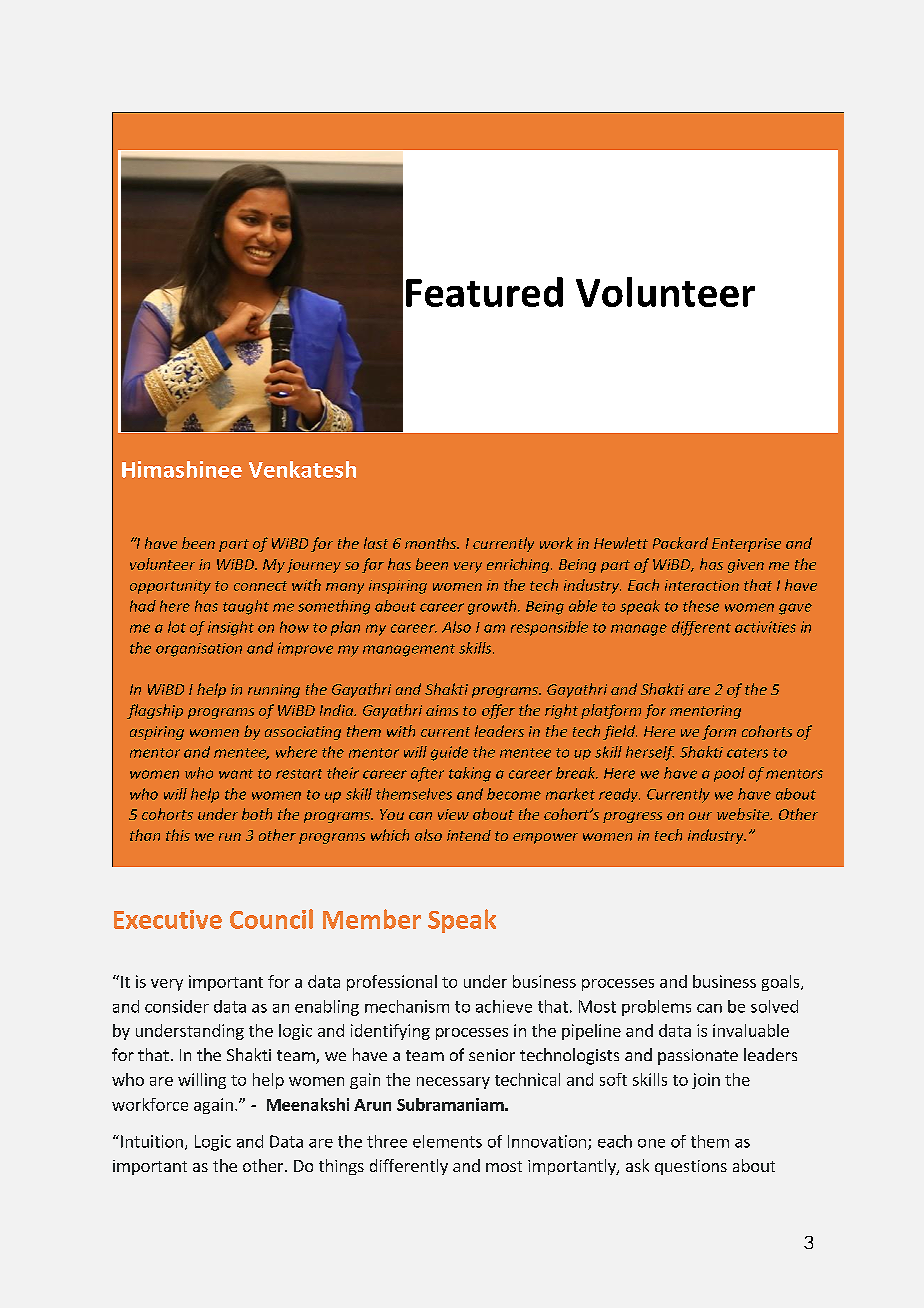 The width and height of the page is (924, 1308). Describe the element at coordinates (157, 733) in the page. I see `aspiring` at that location.
